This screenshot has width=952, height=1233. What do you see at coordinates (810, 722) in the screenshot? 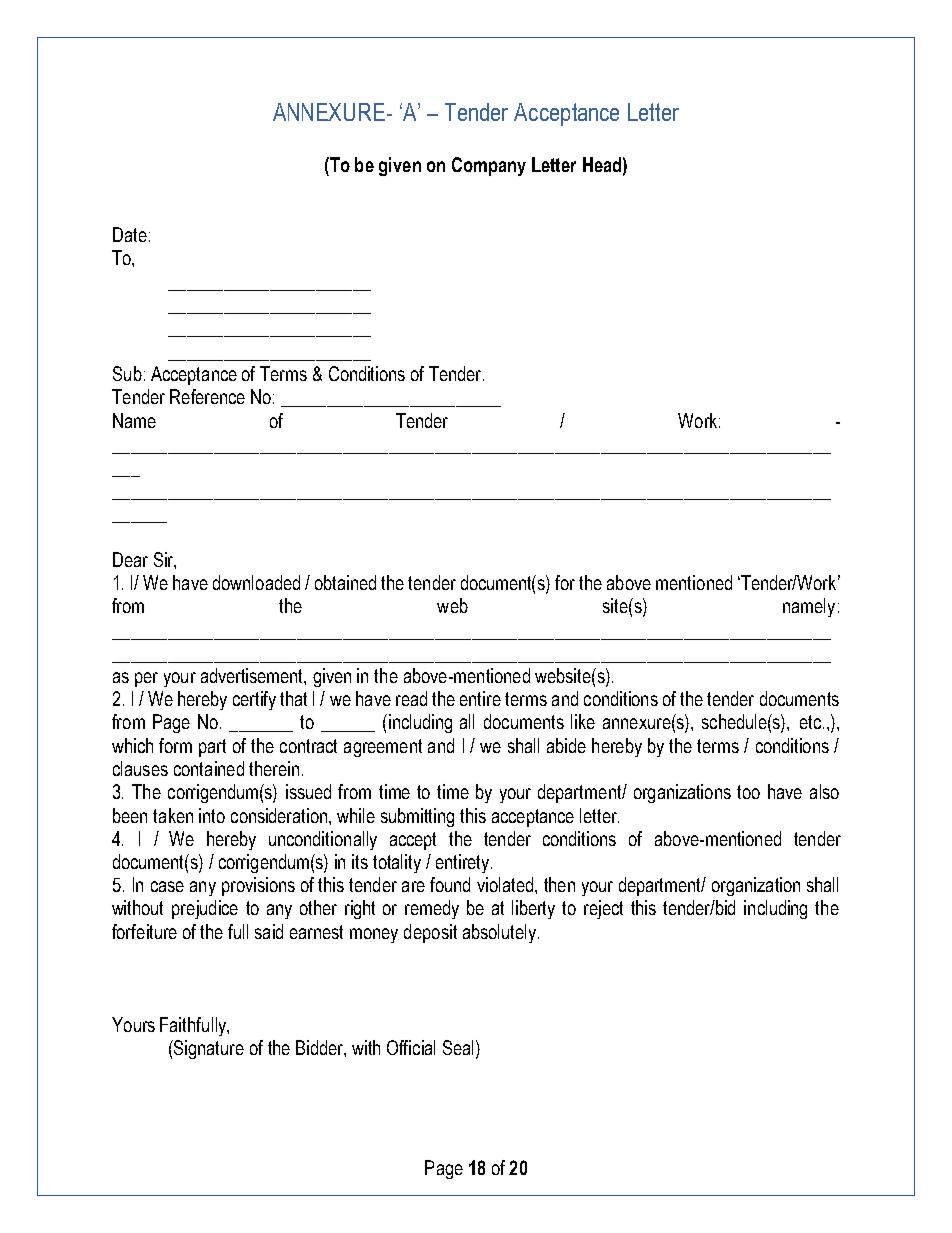
I see `etc` at bounding box center [810, 722].
